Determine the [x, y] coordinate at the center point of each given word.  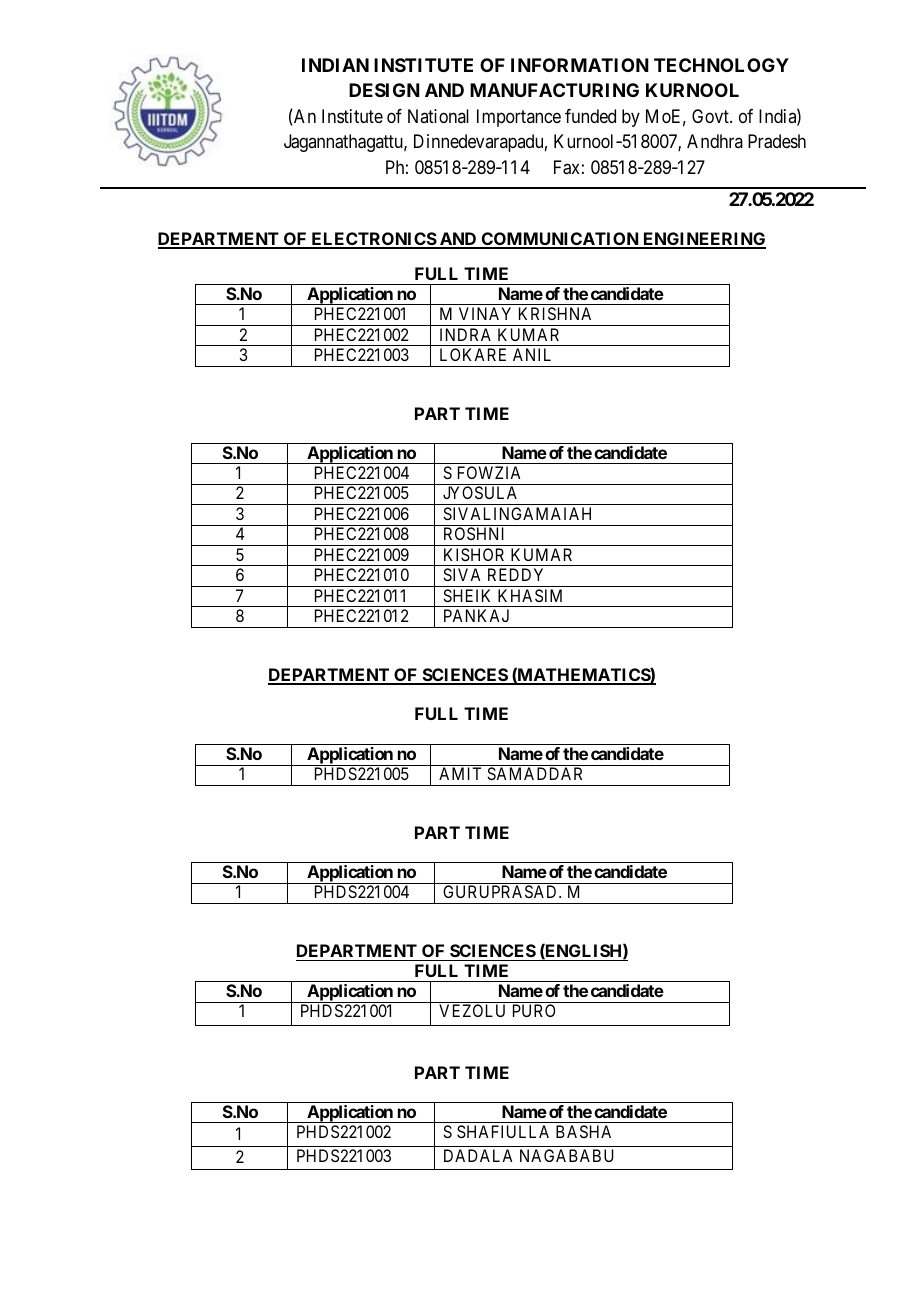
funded [590, 116]
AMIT [460, 773]
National [438, 116]
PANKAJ [476, 615]
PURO [534, 1010]
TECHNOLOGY [721, 65]
